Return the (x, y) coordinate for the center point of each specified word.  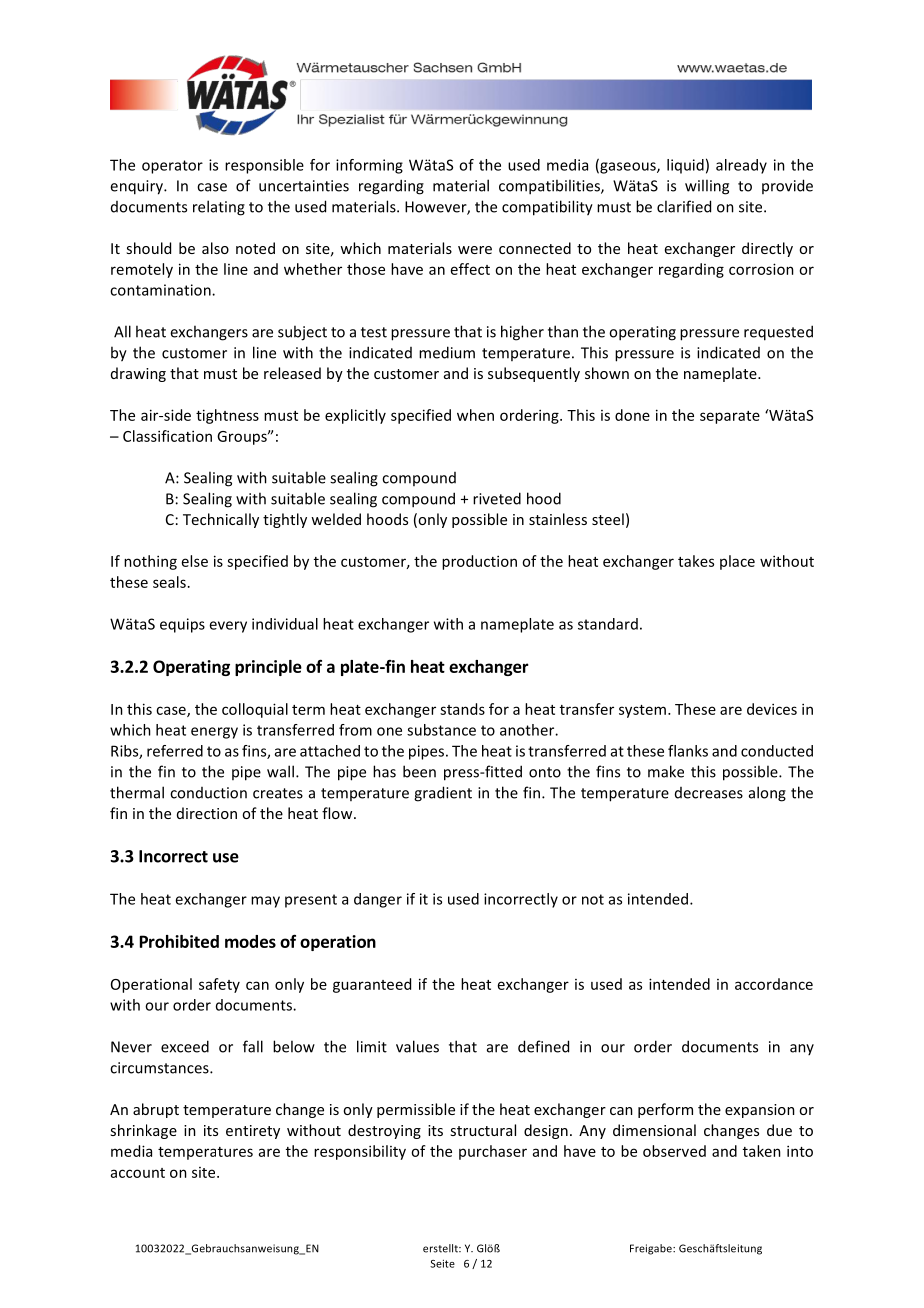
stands (462, 709)
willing (707, 187)
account (138, 1173)
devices (772, 709)
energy (214, 733)
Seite (442, 1263)
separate (730, 417)
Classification (167, 436)
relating (219, 208)
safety (219, 985)
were (475, 250)
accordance (774, 984)
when (475, 415)
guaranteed (372, 985)
